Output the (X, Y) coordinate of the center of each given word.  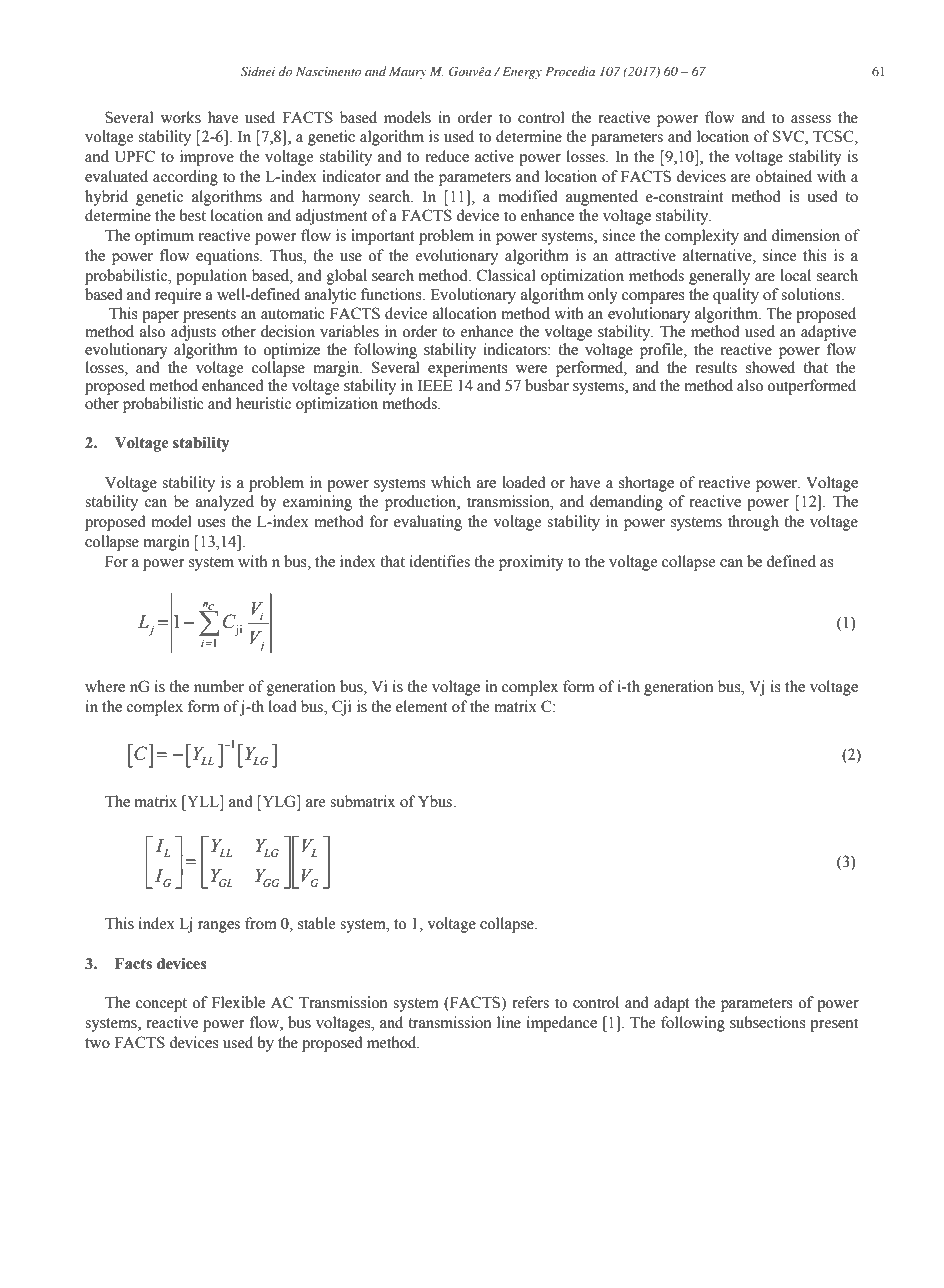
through (753, 523)
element (422, 706)
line (509, 1022)
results (716, 367)
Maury (408, 73)
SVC (789, 137)
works (181, 117)
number (219, 686)
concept (161, 1005)
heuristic (263, 403)
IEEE (435, 385)
